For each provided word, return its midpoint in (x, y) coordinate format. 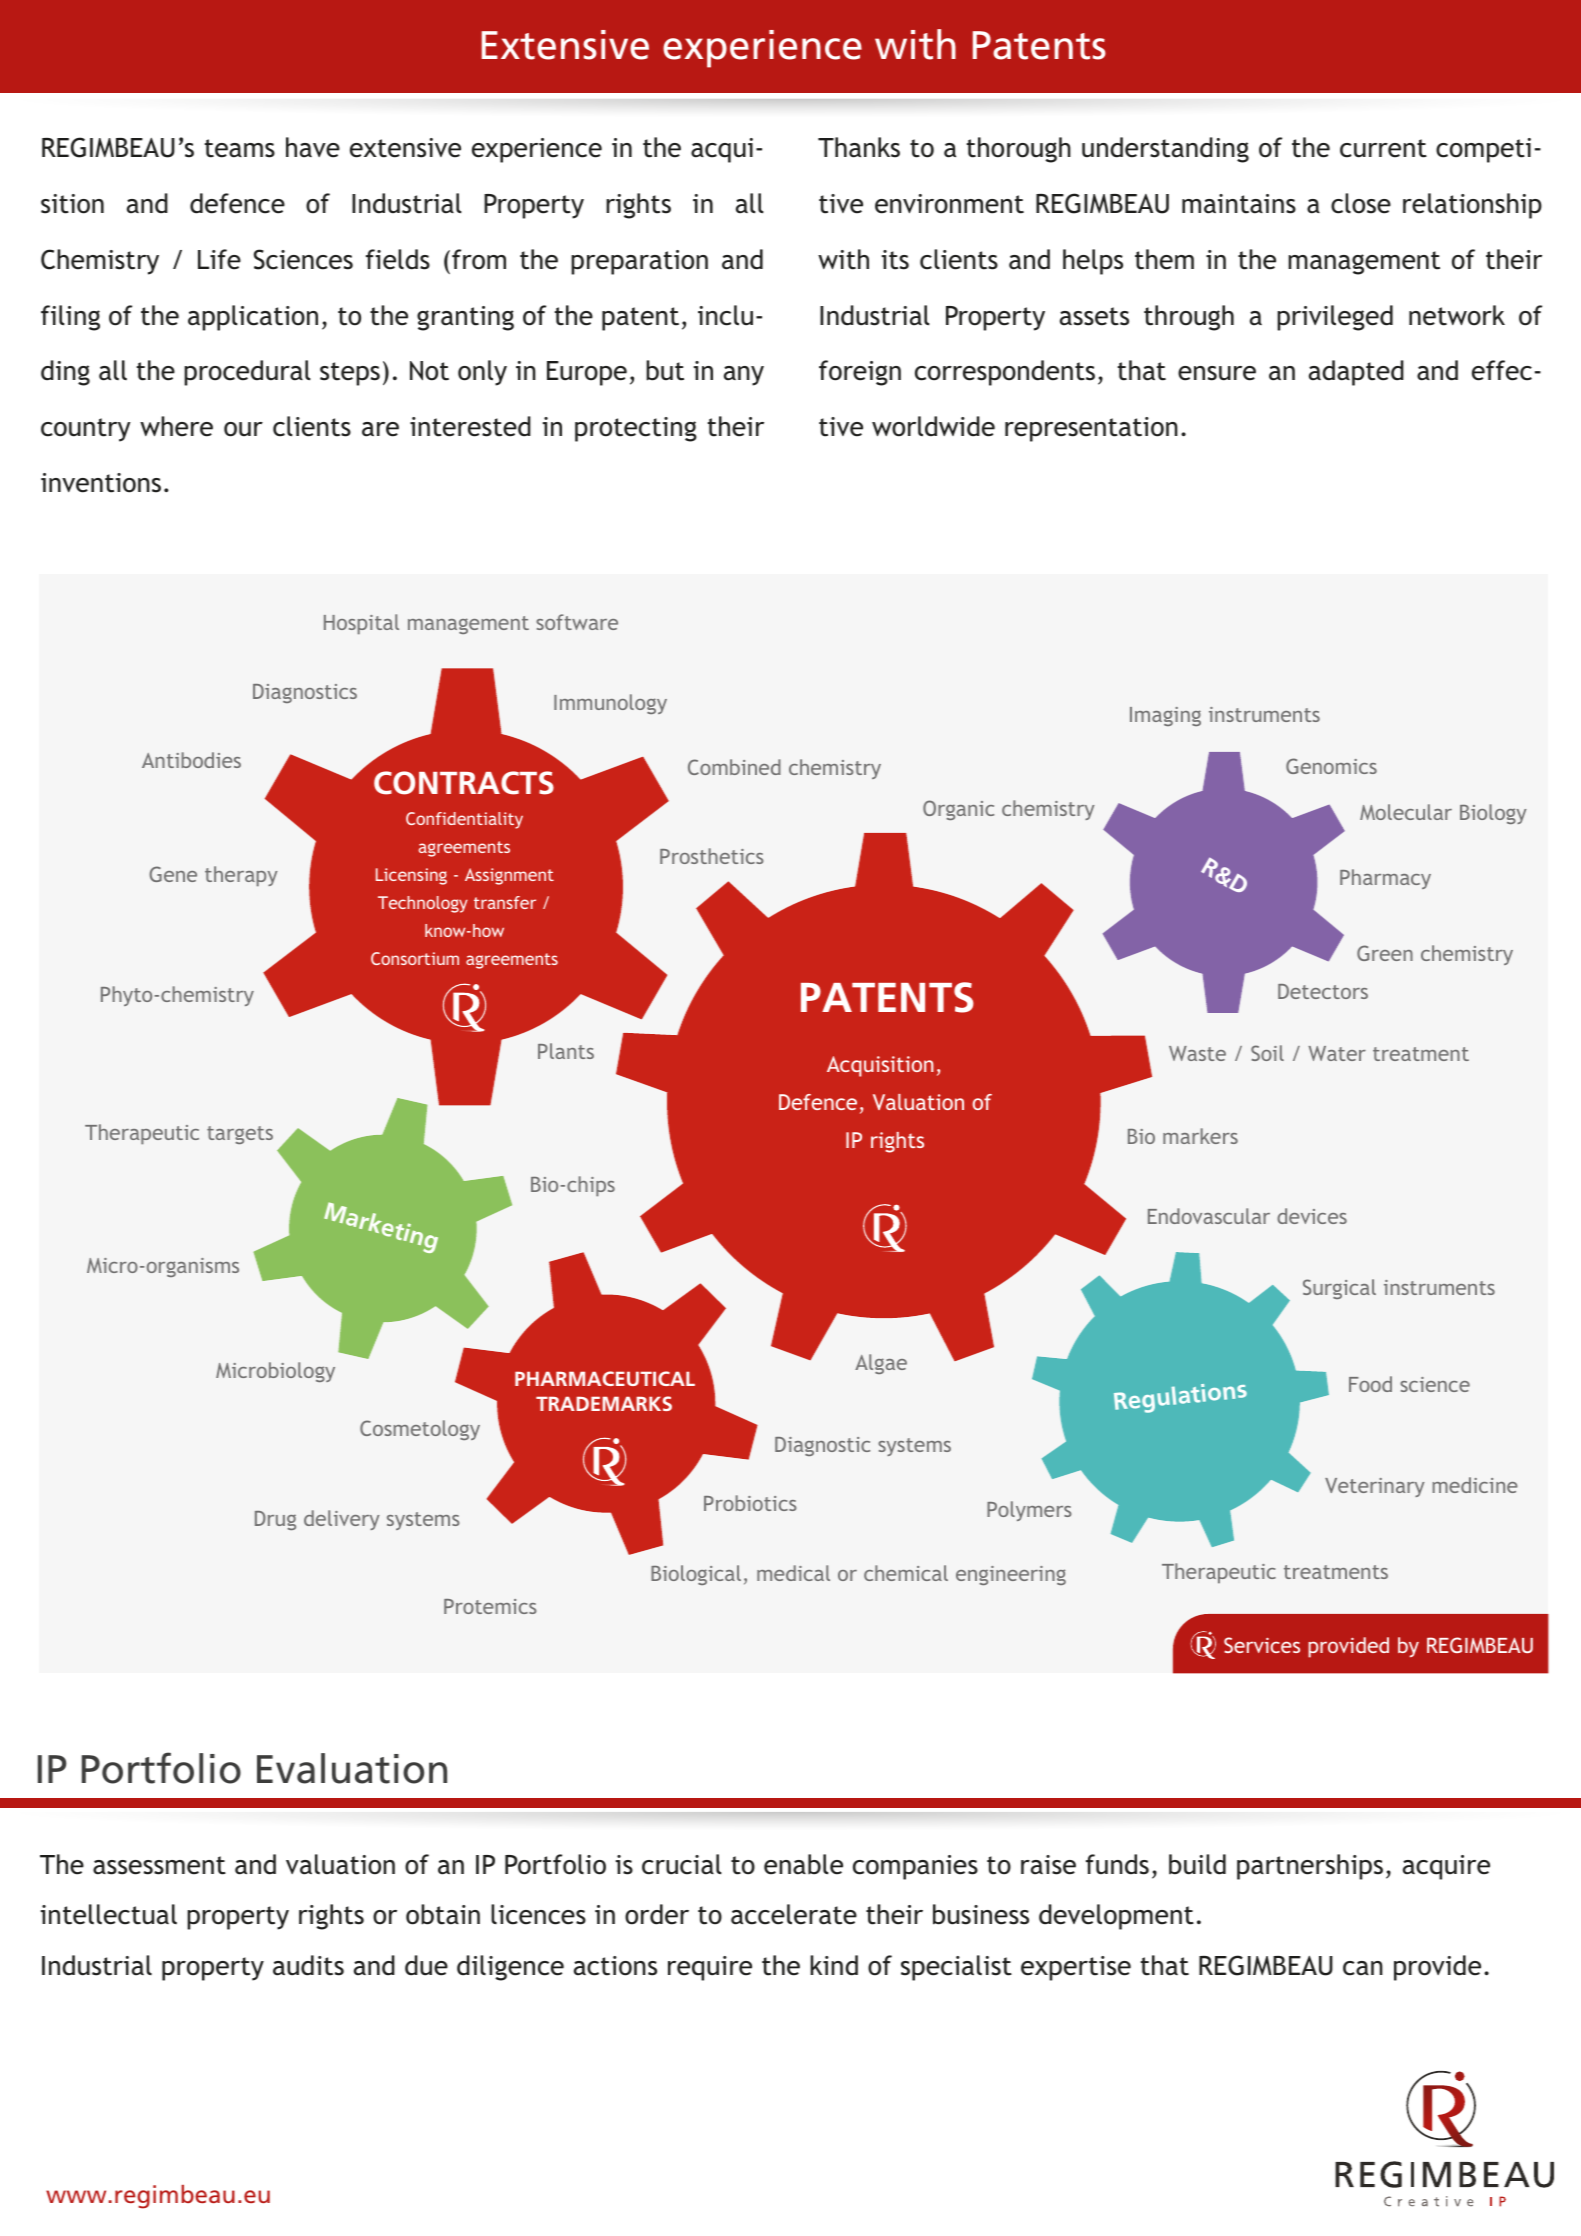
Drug (275, 1520)
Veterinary (1375, 1487)
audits (308, 1965)
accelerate (794, 1914)
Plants (566, 1051)
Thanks (859, 147)
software (577, 622)
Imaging (1165, 716)
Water (1337, 1053)
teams (239, 148)
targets (240, 1135)
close (1361, 203)
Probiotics (750, 1503)
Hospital (361, 624)
